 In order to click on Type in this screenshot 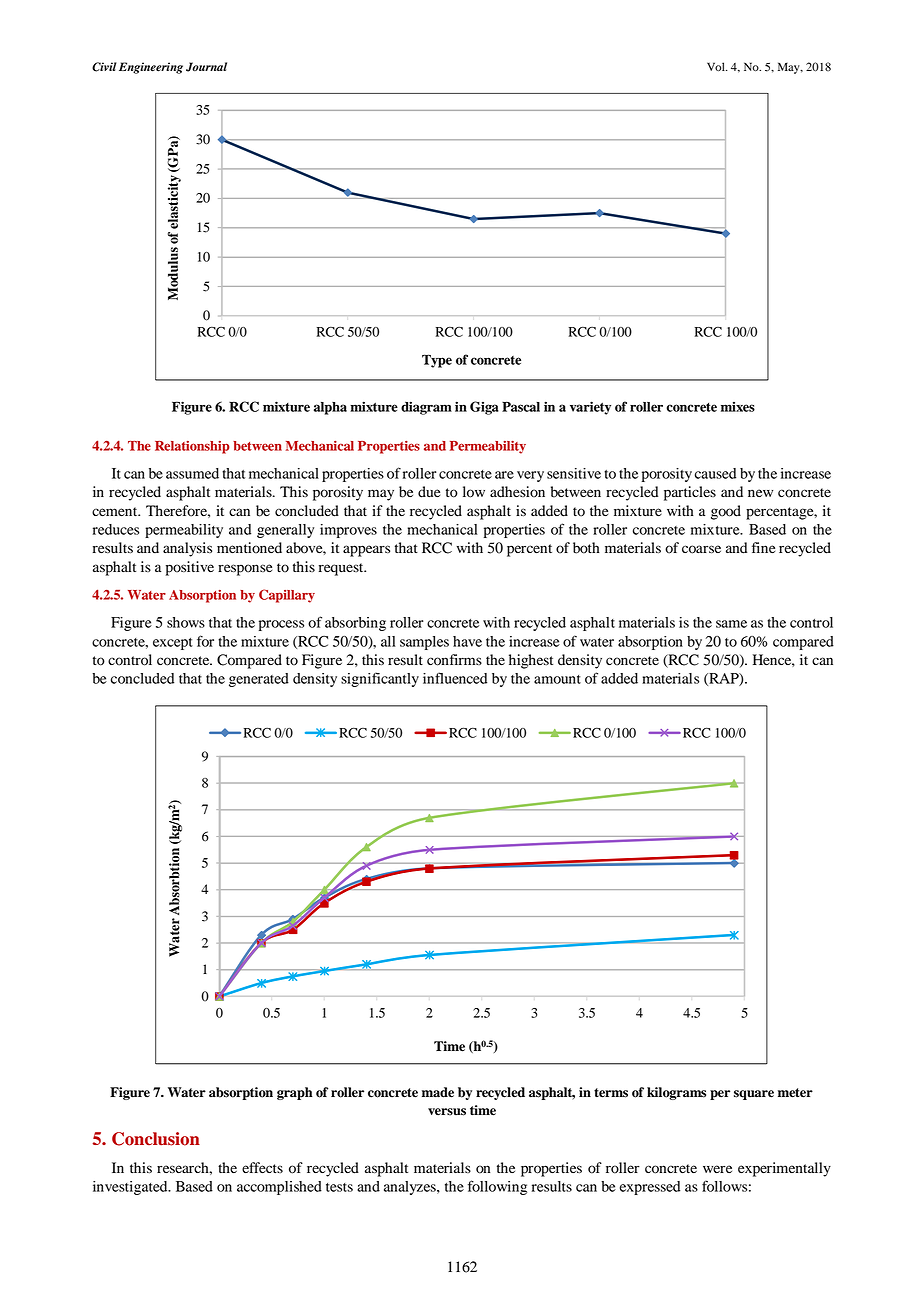, I will do `click(437, 361)`.
